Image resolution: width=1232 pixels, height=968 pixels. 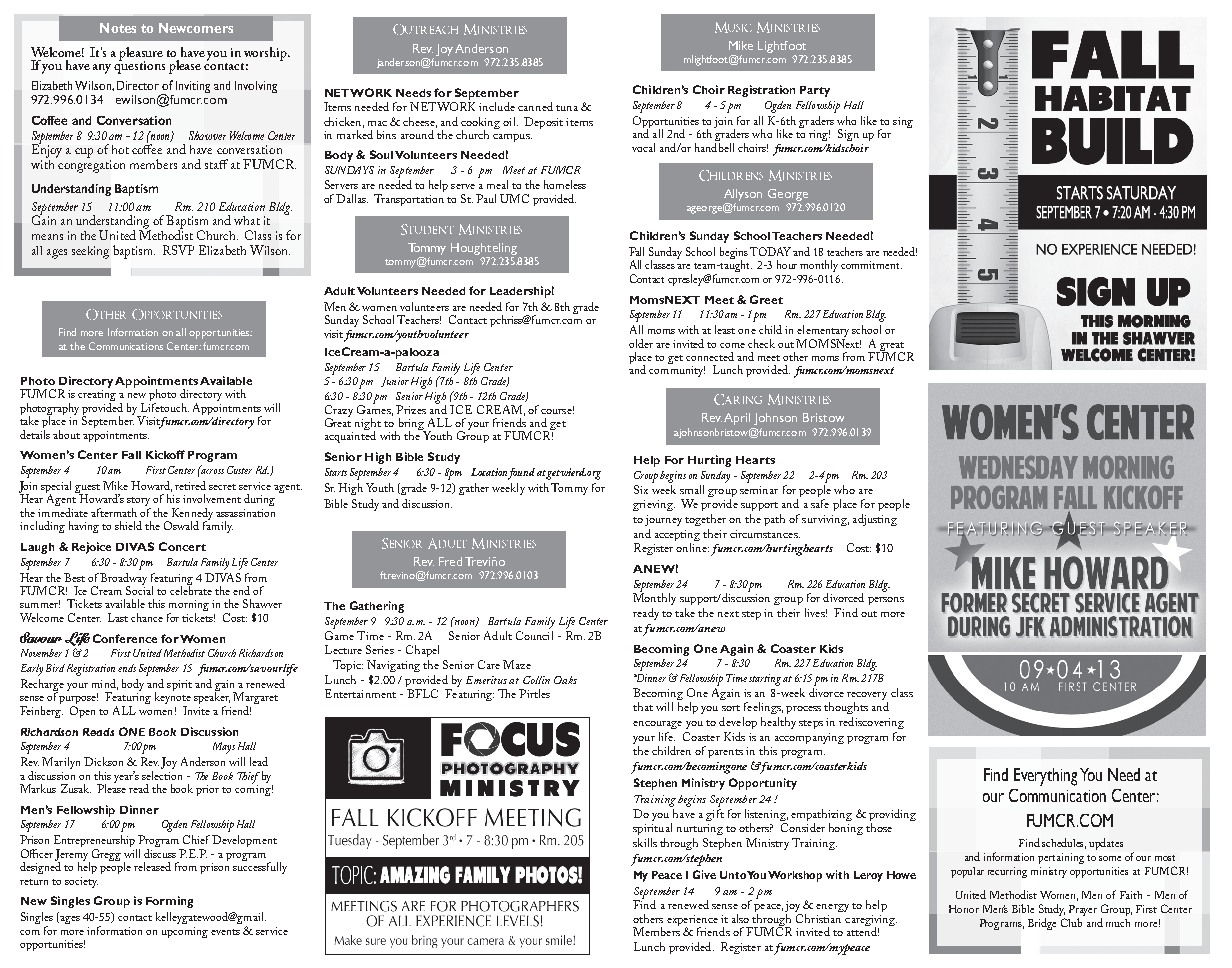 What do you see at coordinates (169, 902) in the screenshot?
I see `Forming` at bounding box center [169, 902].
